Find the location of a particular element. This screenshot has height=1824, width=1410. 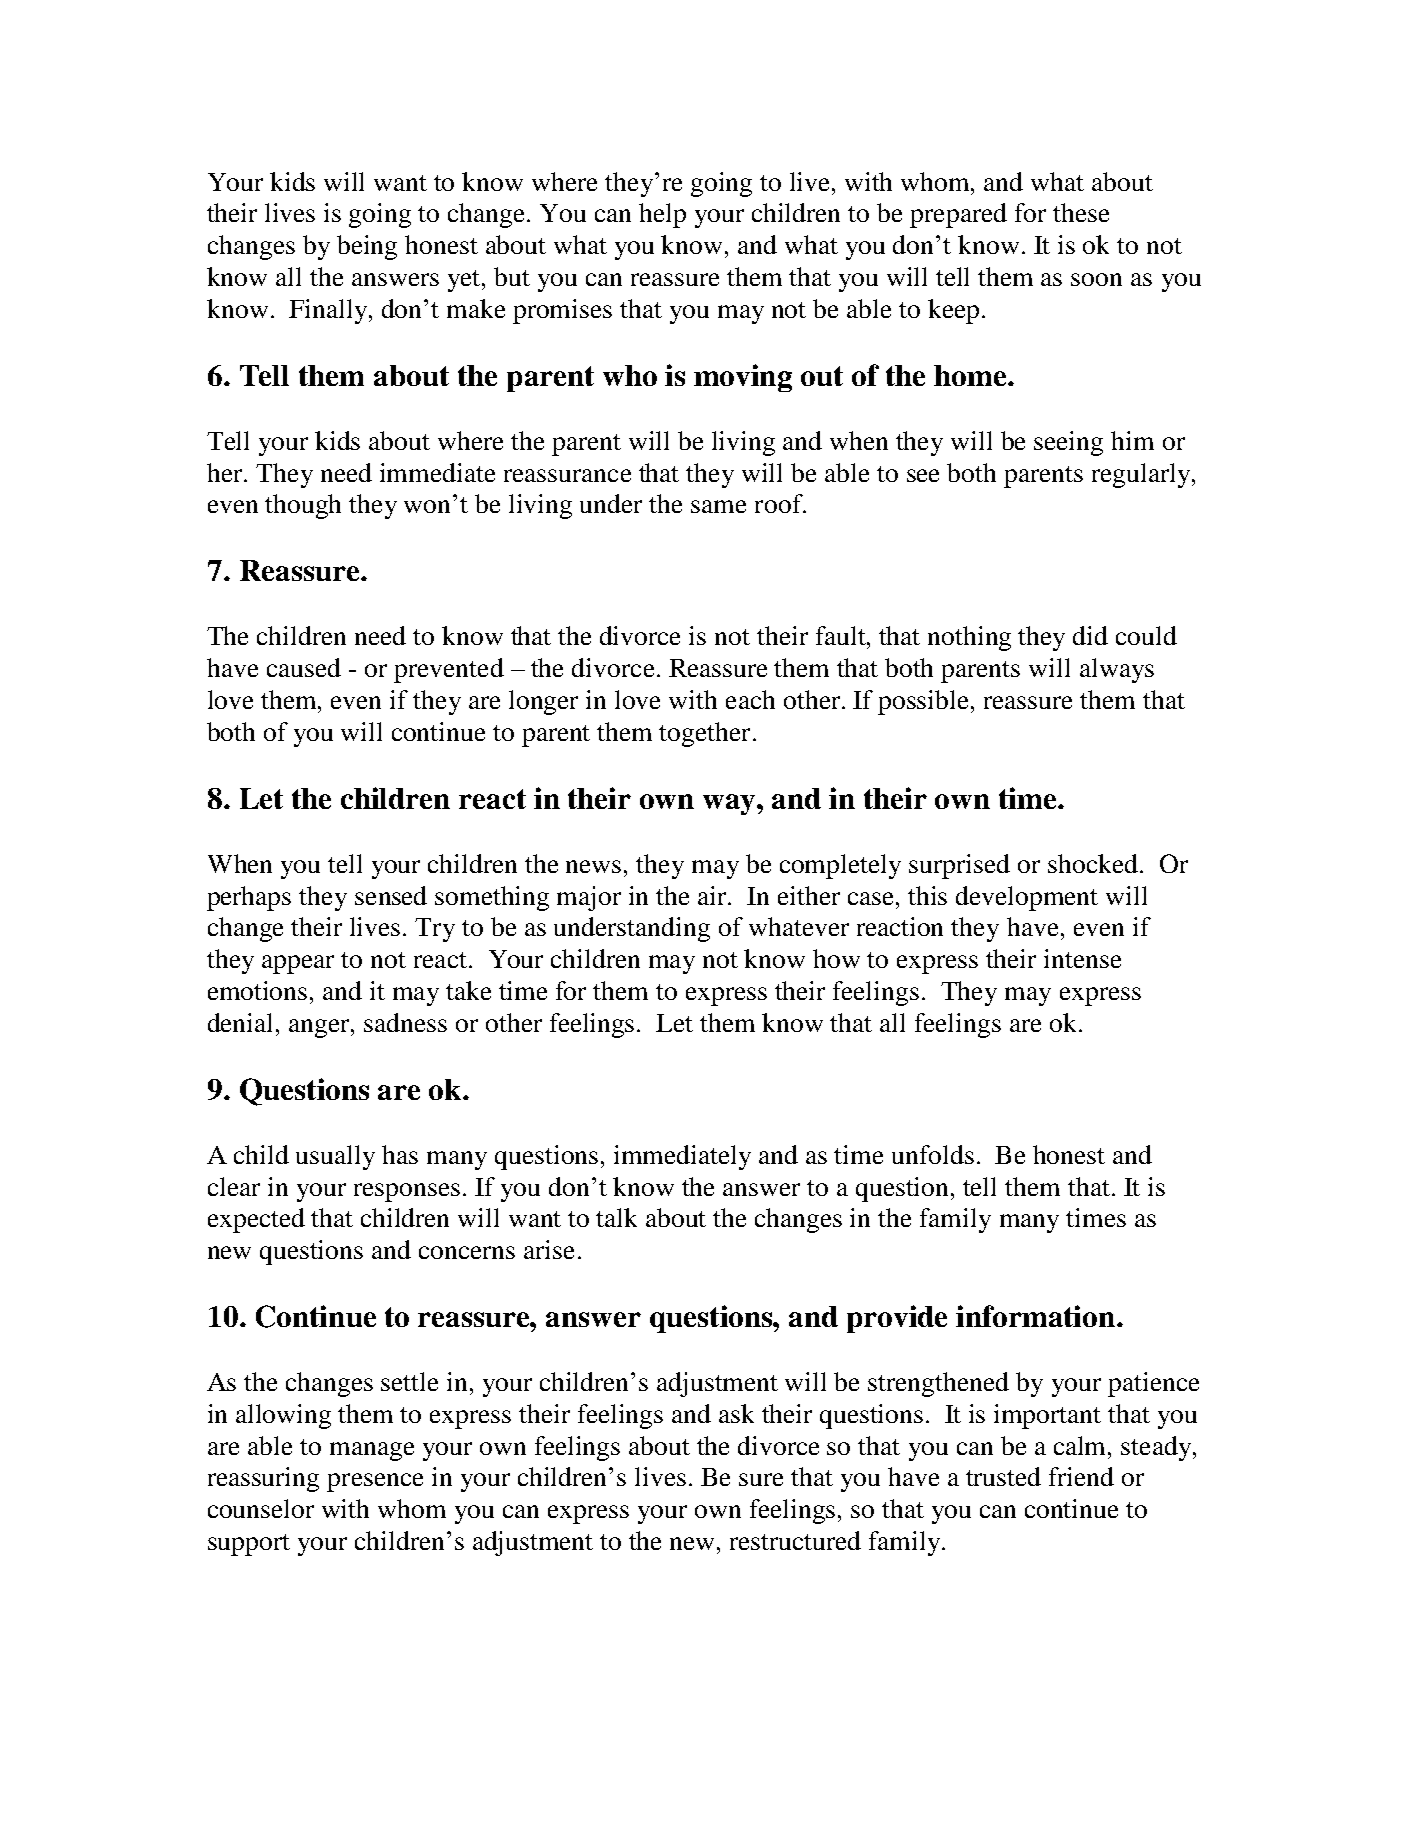

help is located at coordinates (662, 215).
